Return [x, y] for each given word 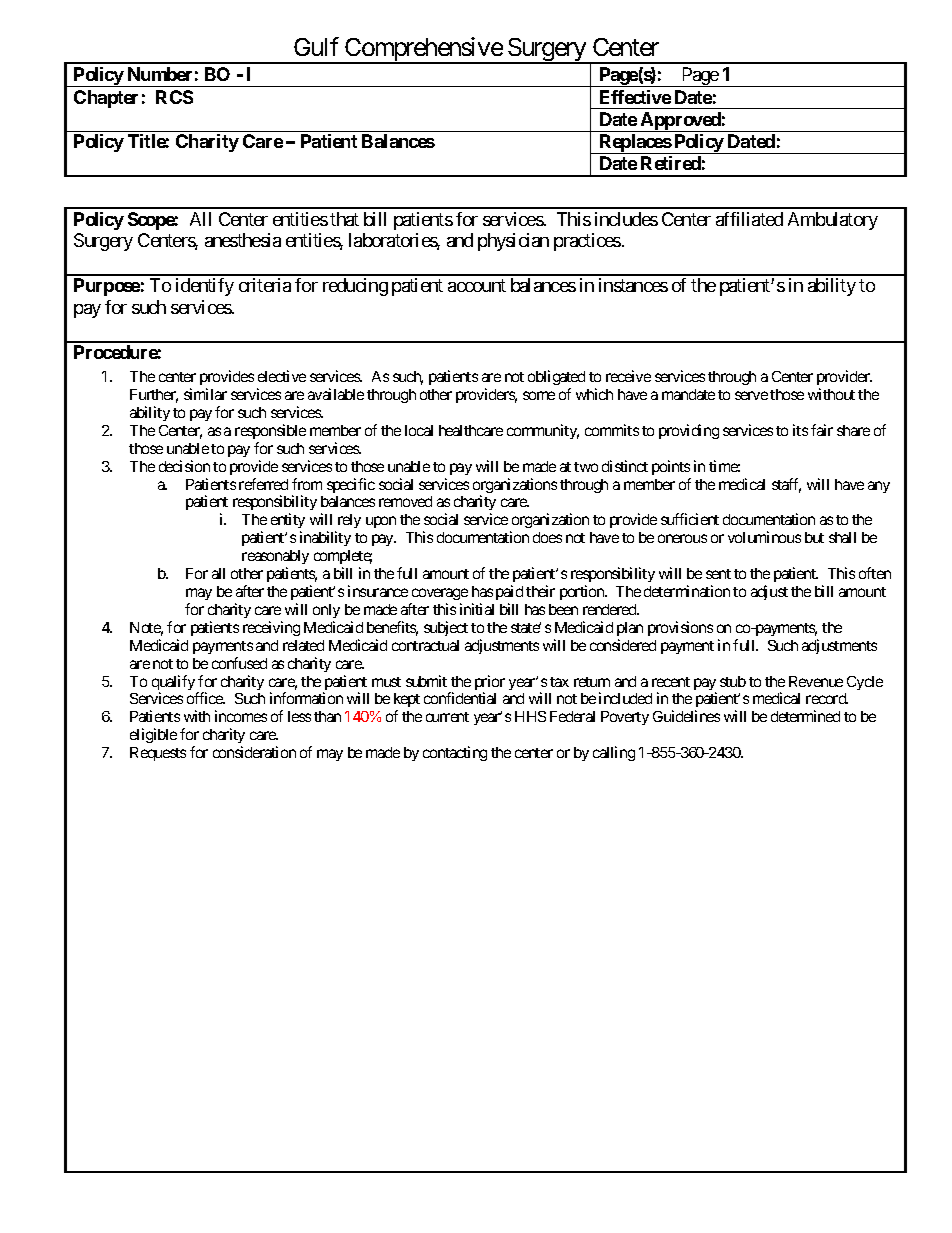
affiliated [749, 219]
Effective [635, 97]
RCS [174, 97]
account [477, 286]
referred [263, 484]
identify [205, 287]
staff [786, 485]
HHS [530, 716]
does [547, 537]
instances [633, 285]
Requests [158, 754]
